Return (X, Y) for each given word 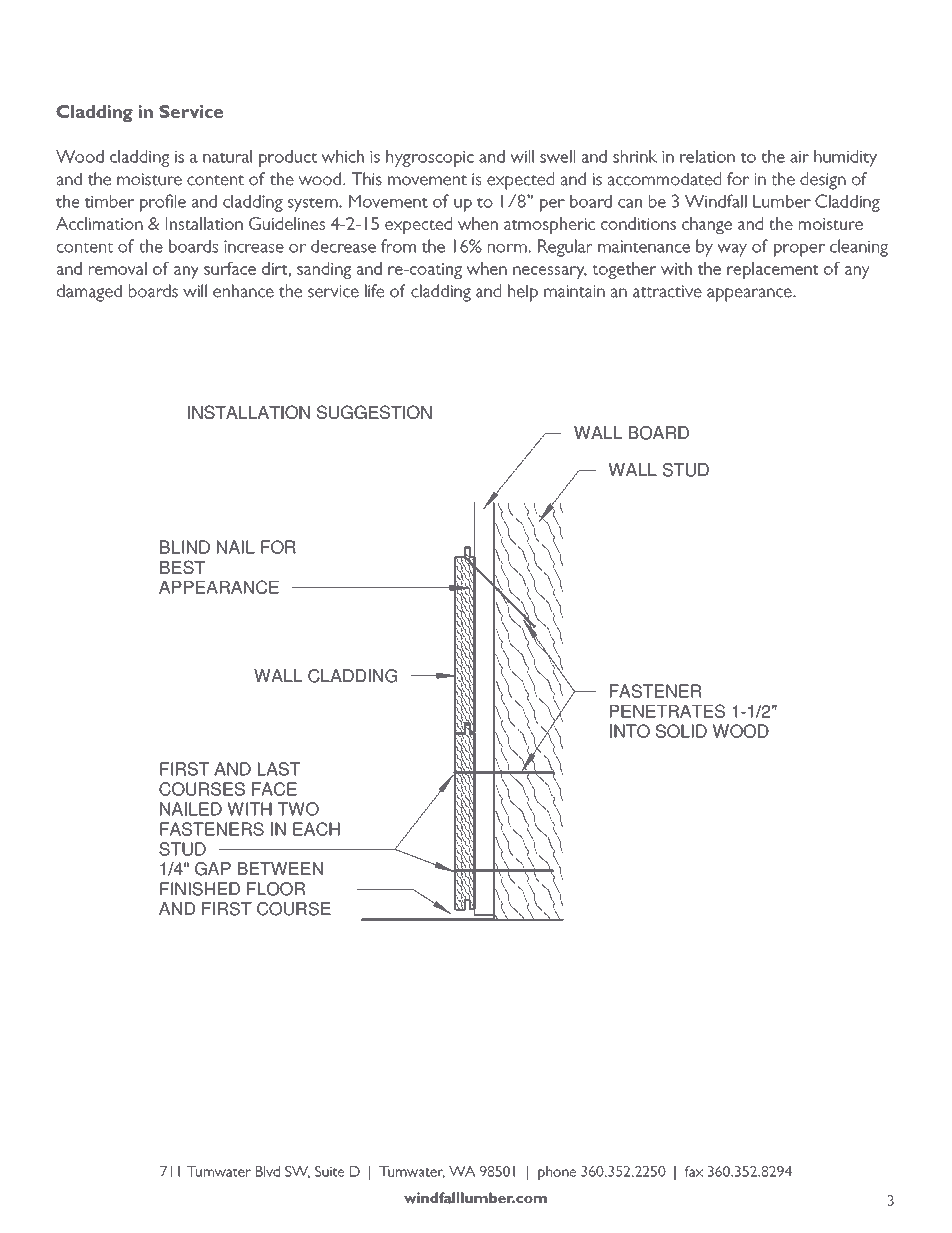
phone (557, 1173)
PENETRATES (667, 711)
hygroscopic (430, 158)
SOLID (681, 731)
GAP (213, 869)
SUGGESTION (374, 412)
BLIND (185, 547)
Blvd (268, 1171)
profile (163, 203)
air (799, 157)
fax (694, 1171)
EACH (316, 829)
